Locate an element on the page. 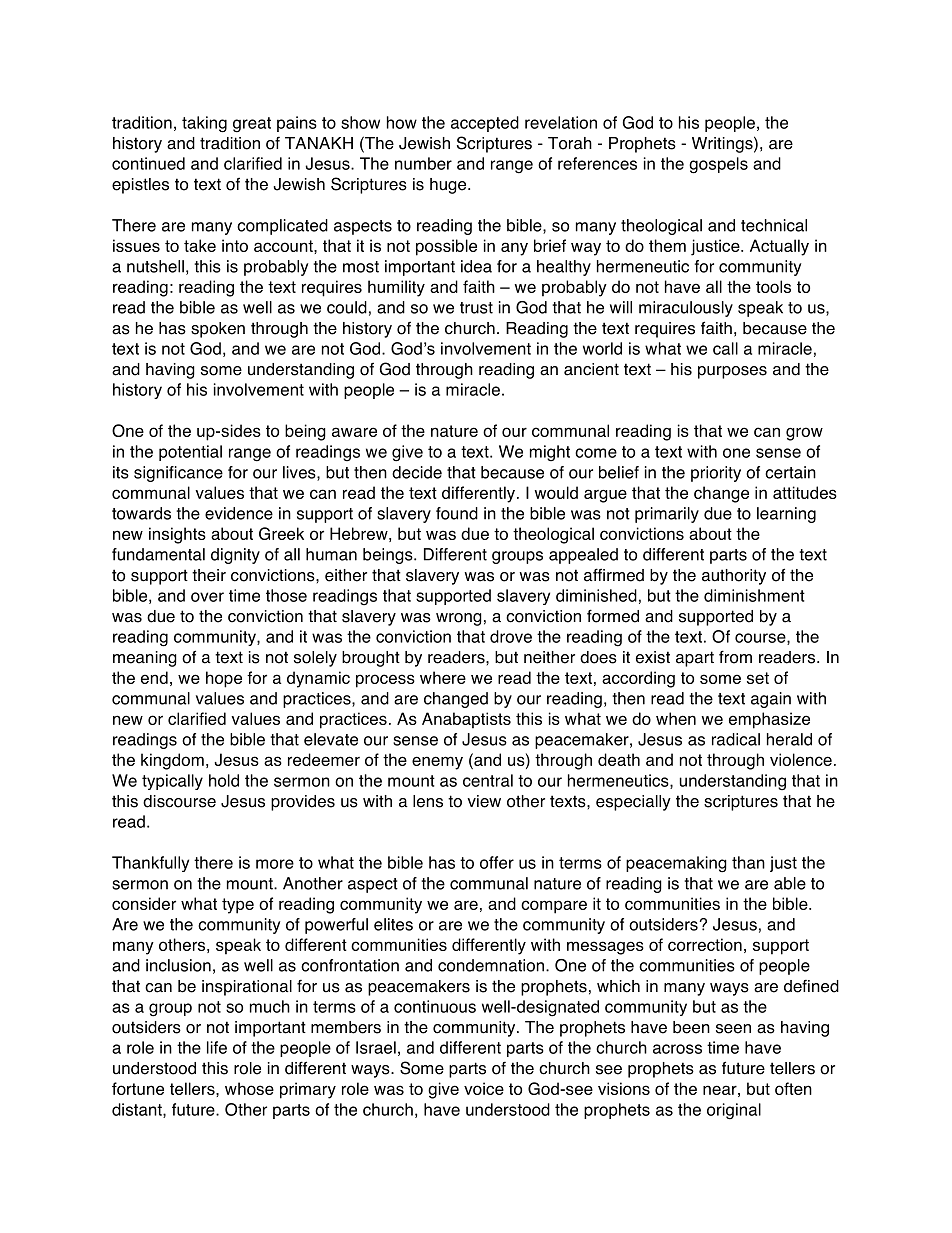  whose is located at coordinates (249, 1088).
